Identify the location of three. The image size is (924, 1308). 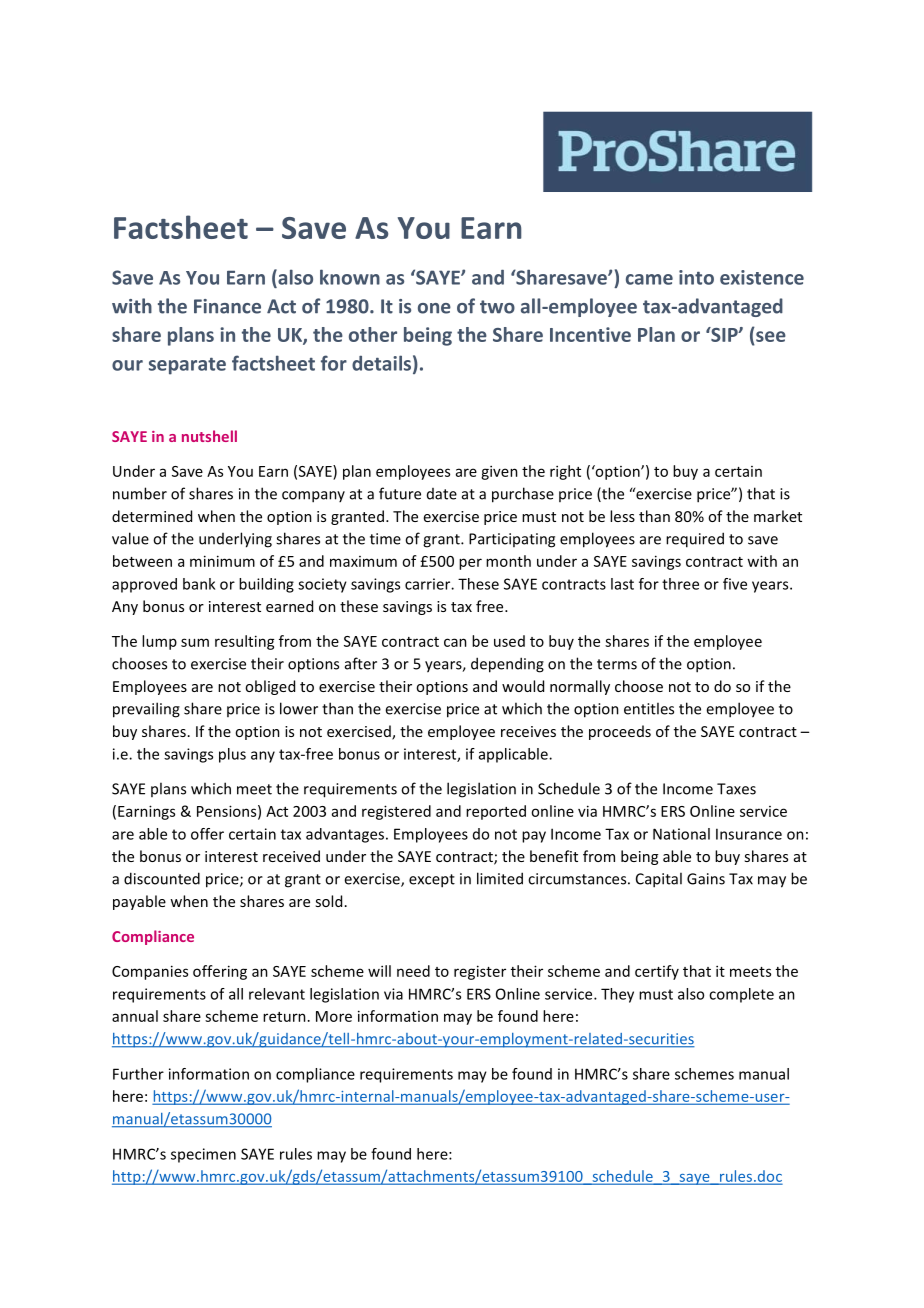
(680, 584).
